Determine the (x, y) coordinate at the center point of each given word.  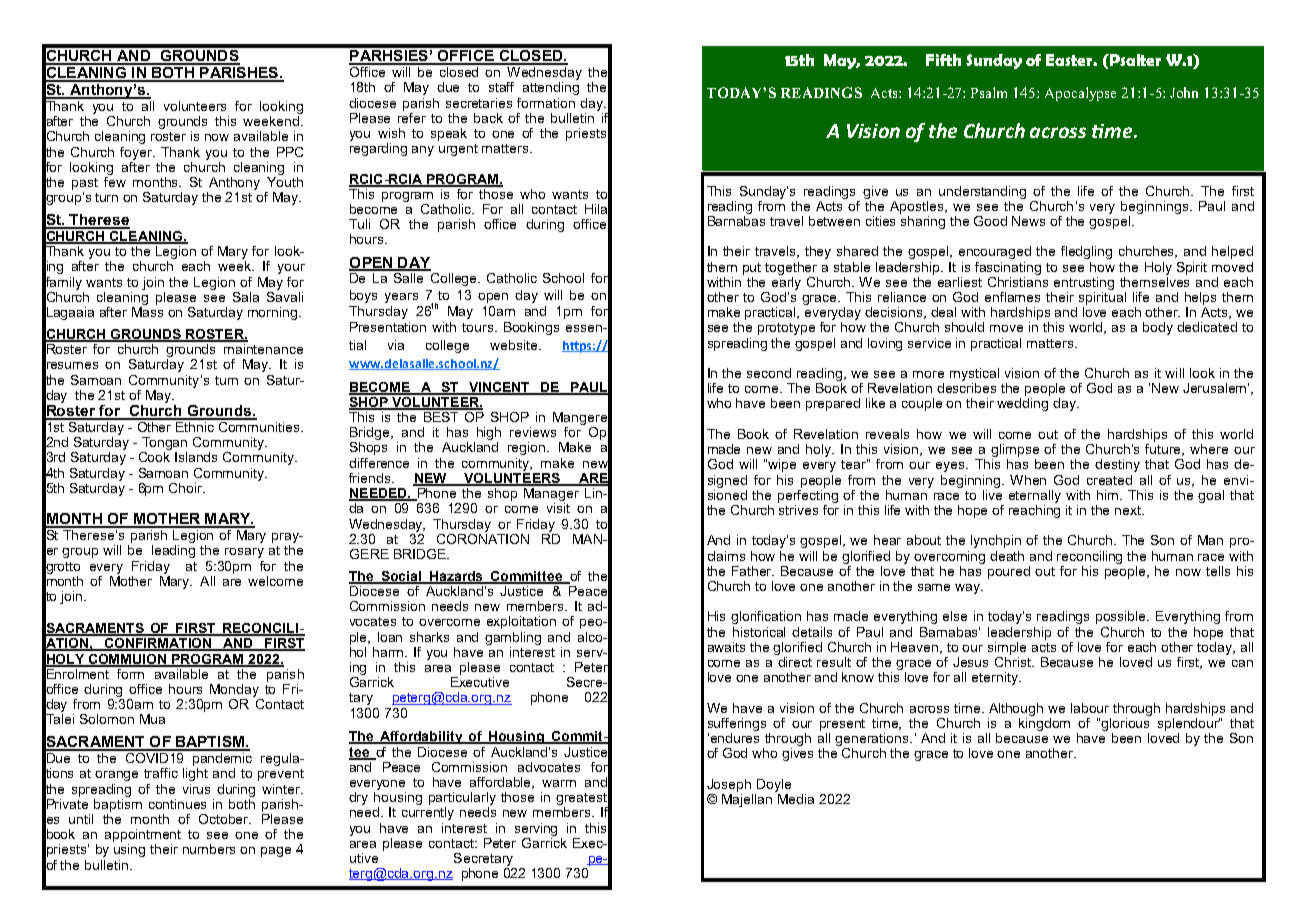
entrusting (1084, 283)
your (291, 269)
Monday (234, 690)
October (225, 819)
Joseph (729, 785)
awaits (726, 647)
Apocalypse (1080, 94)
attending (551, 88)
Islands (196, 457)
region (528, 448)
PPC (290, 152)
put (752, 269)
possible (1122, 617)
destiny (1117, 465)
